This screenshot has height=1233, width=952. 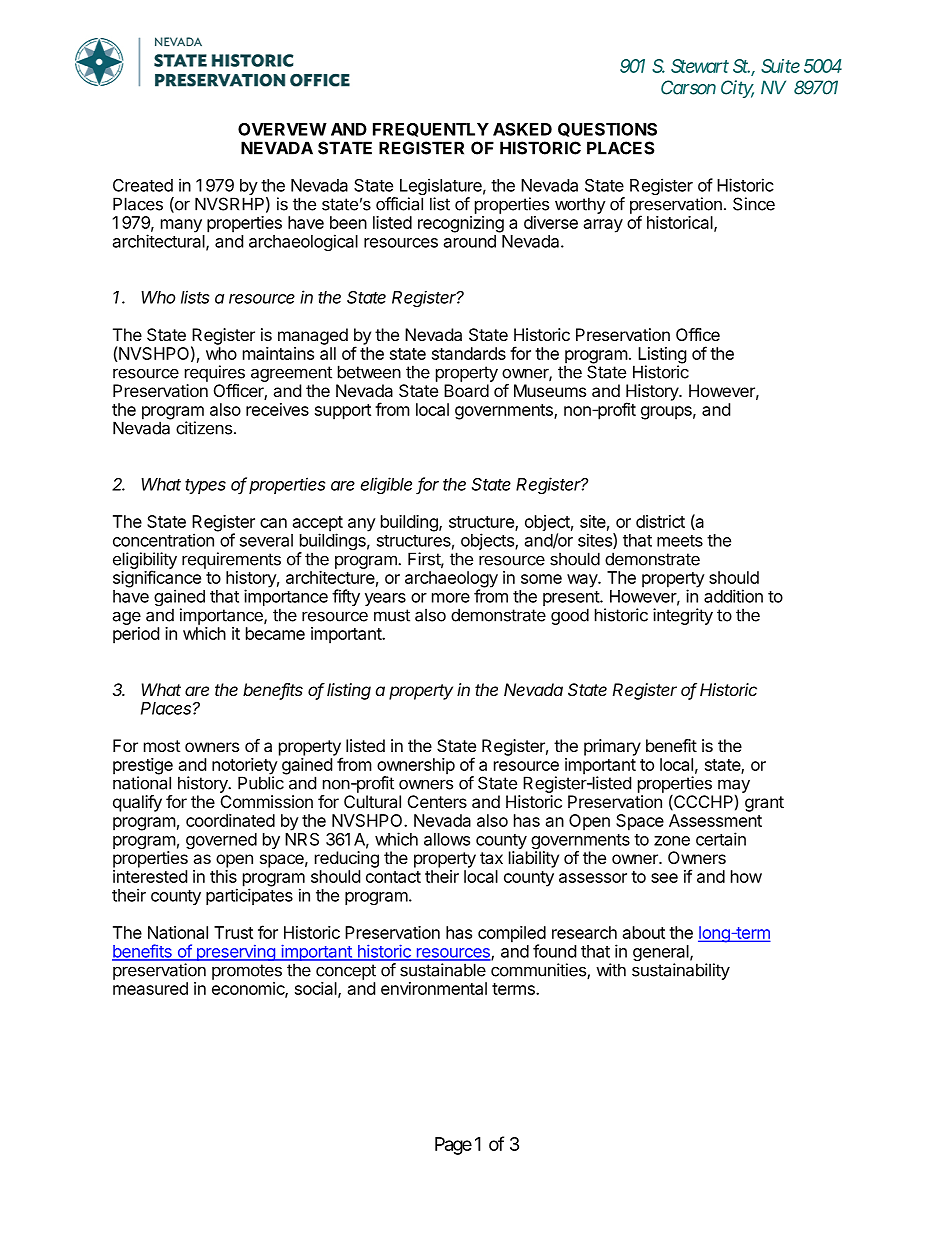 What do you see at coordinates (447, 839) in the screenshot?
I see `allows` at bounding box center [447, 839].
